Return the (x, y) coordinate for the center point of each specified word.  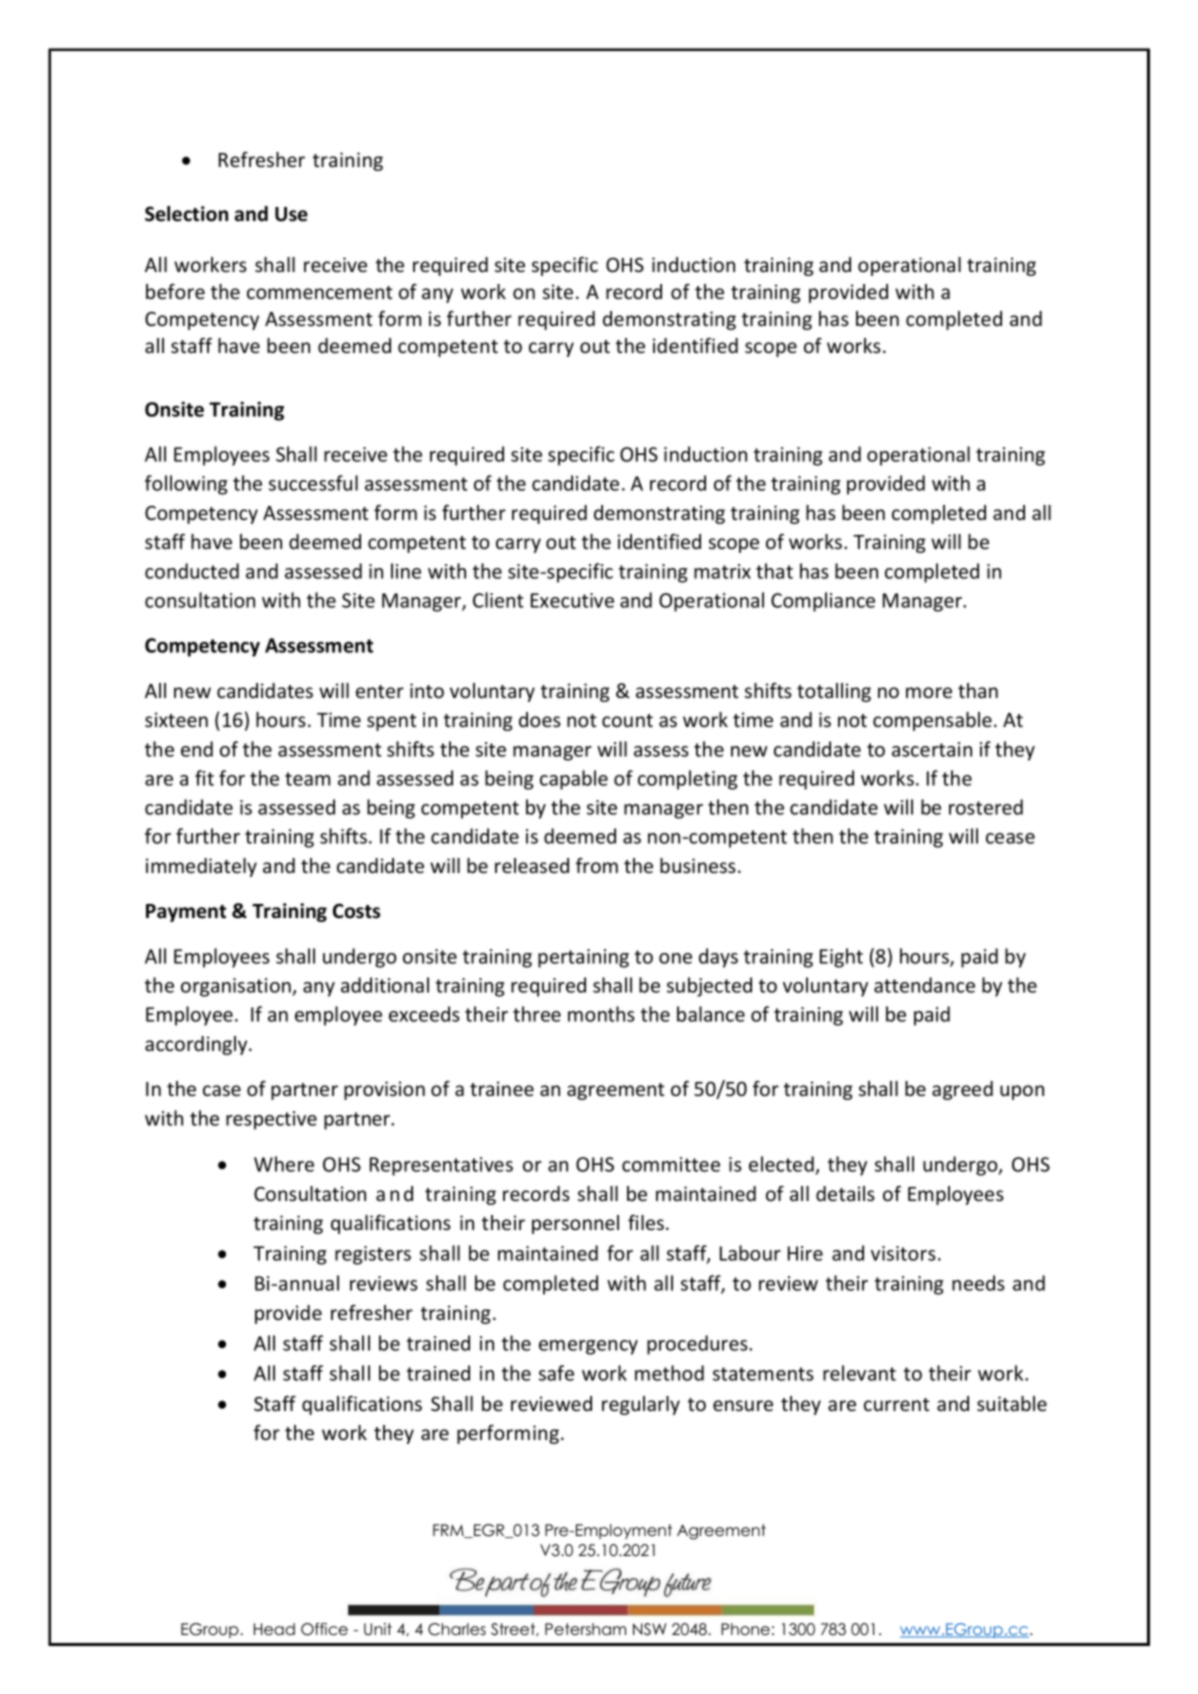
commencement (320, 292)
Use (291, 214)
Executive (572, 600)
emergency (588, 1347)
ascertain (932, 749)
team (307, 779)
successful (313, 483)
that (774, 571)
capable (574, 780)
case (222, 1090)
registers (373, 1255)
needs (978, 1283)
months (601, 1014)
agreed (962, 1090)
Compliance (823, 602)
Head (274, 1629)
